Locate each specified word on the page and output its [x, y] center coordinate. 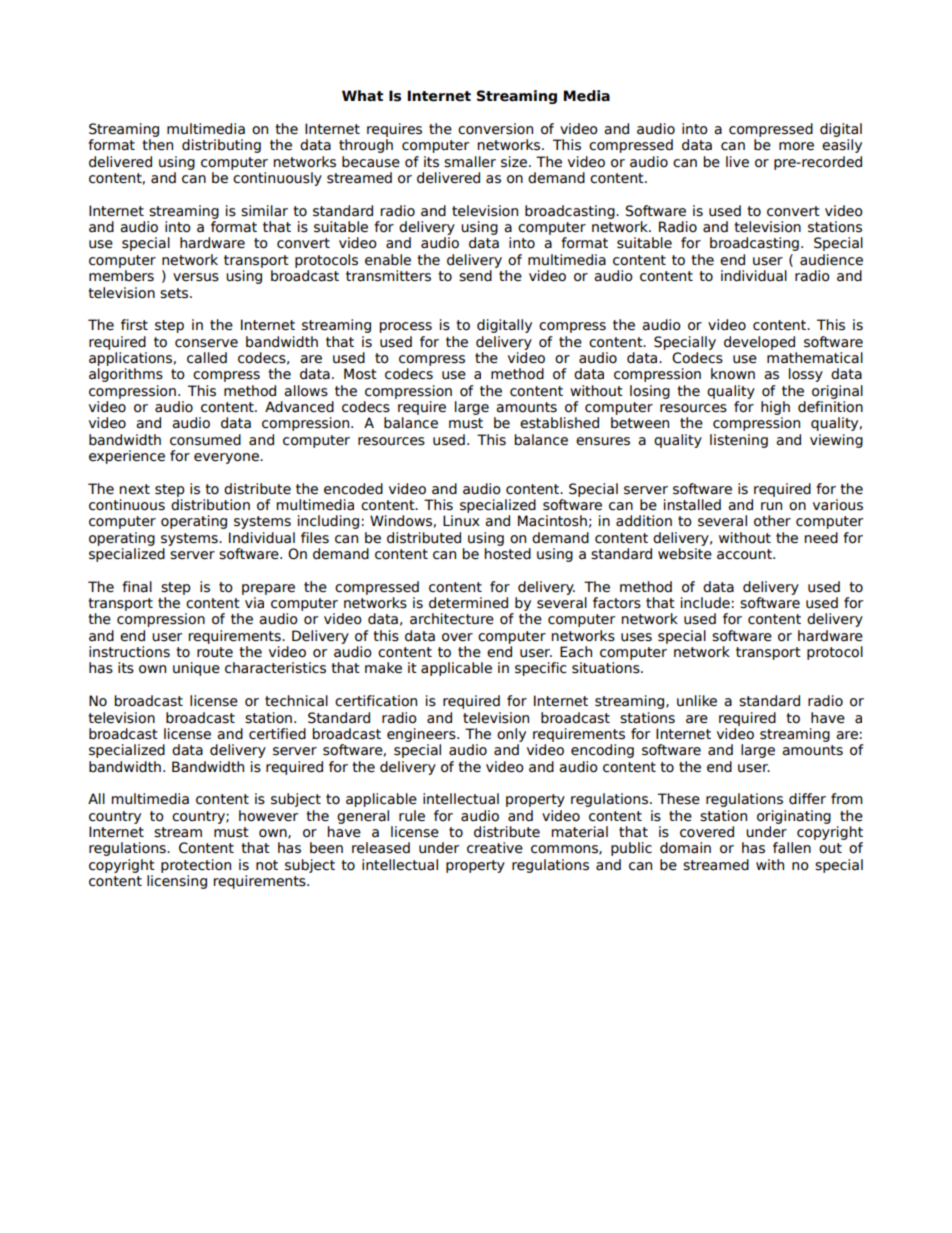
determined [468, 603]
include [705, 603]
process [406, 327]
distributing [221, 146]
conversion [495, 129]
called [207, 358]
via [254, 603]
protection [196, 866]
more [796, 146]
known [733, 374]
